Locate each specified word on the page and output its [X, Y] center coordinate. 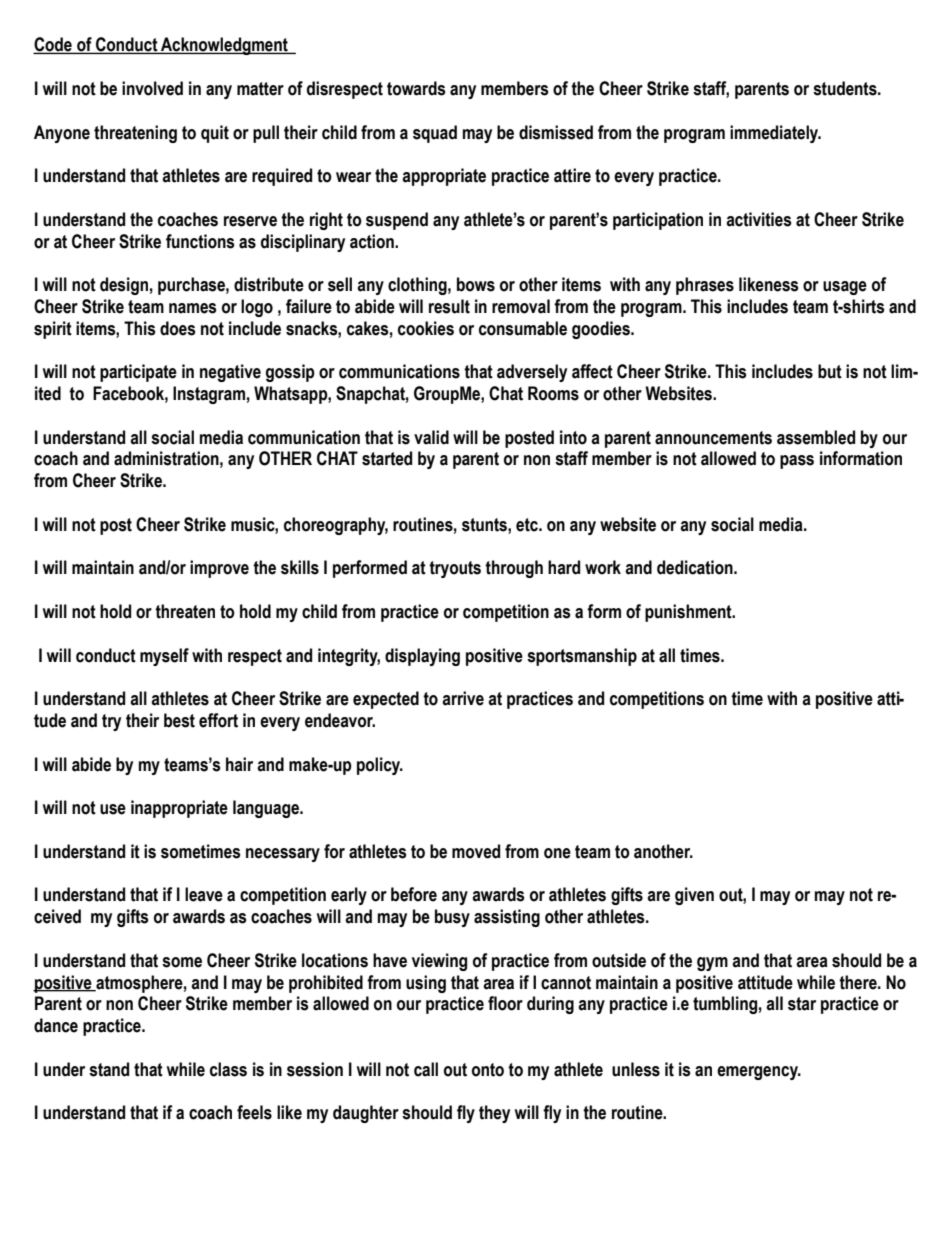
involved [152, 88]
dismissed [556, 132]
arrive [463, 698]
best [179, 720]
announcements [713, 438]
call [426, 1069]
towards [416, 88]
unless [636, 1069]
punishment [689, 613]
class [228, 1069]
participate [138, 373]
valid [431, 437]
